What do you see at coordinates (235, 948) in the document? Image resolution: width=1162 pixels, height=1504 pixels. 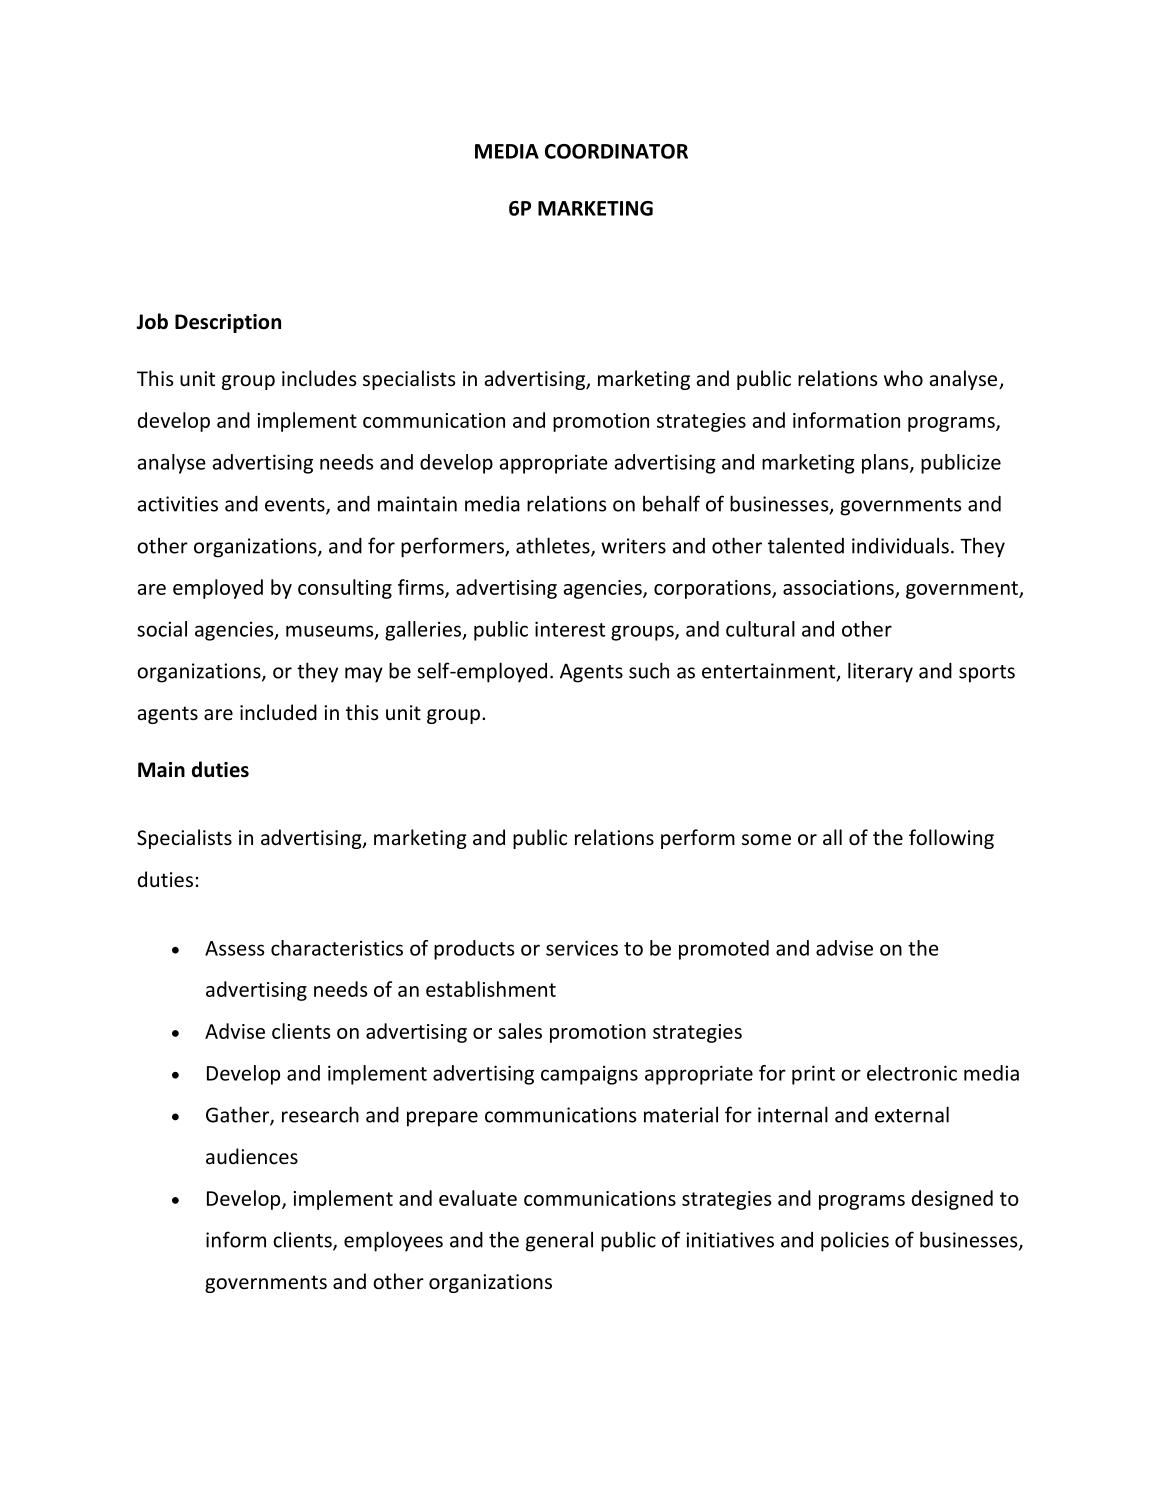 I see `Assess` at bounding box center [235, 948].
